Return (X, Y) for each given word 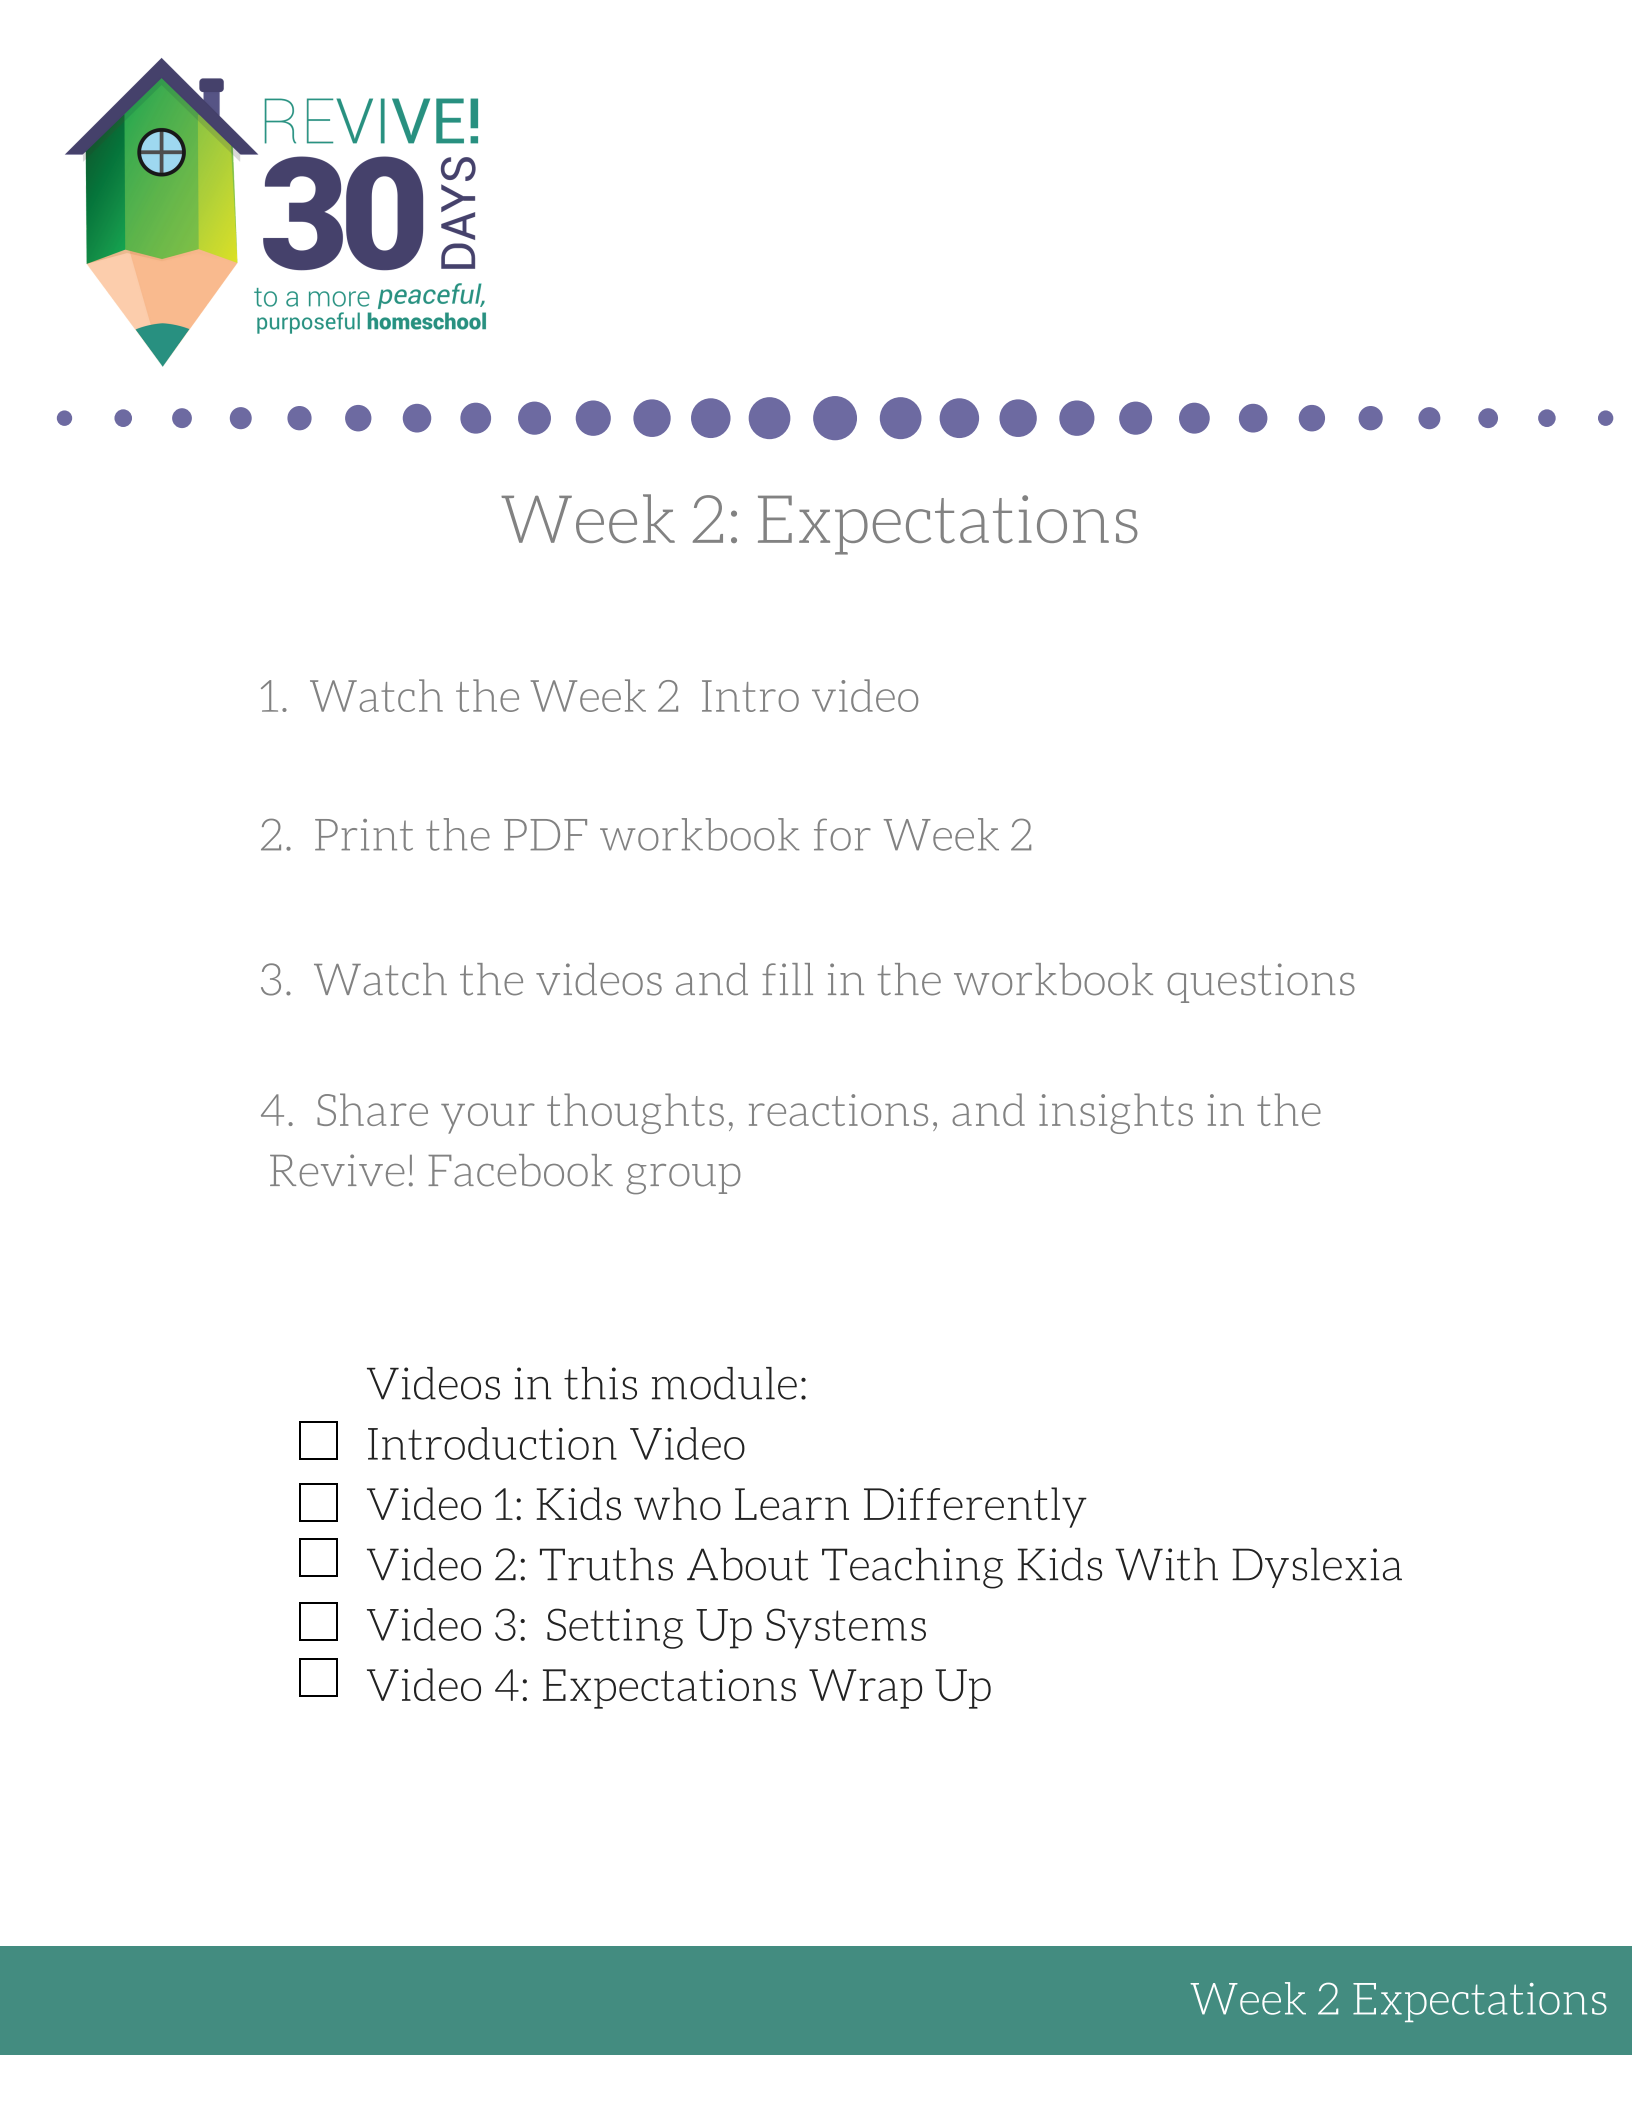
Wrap (865, 1689)
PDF (545, 835)
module (724, 1383)
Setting (615, 1628)
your (488, 1118)
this (600, 1383)
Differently (975, 1507)
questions (1261, 983)
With (1166, 1564)
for (842, 834)
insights (1116, 1113)
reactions (838, 1110)
